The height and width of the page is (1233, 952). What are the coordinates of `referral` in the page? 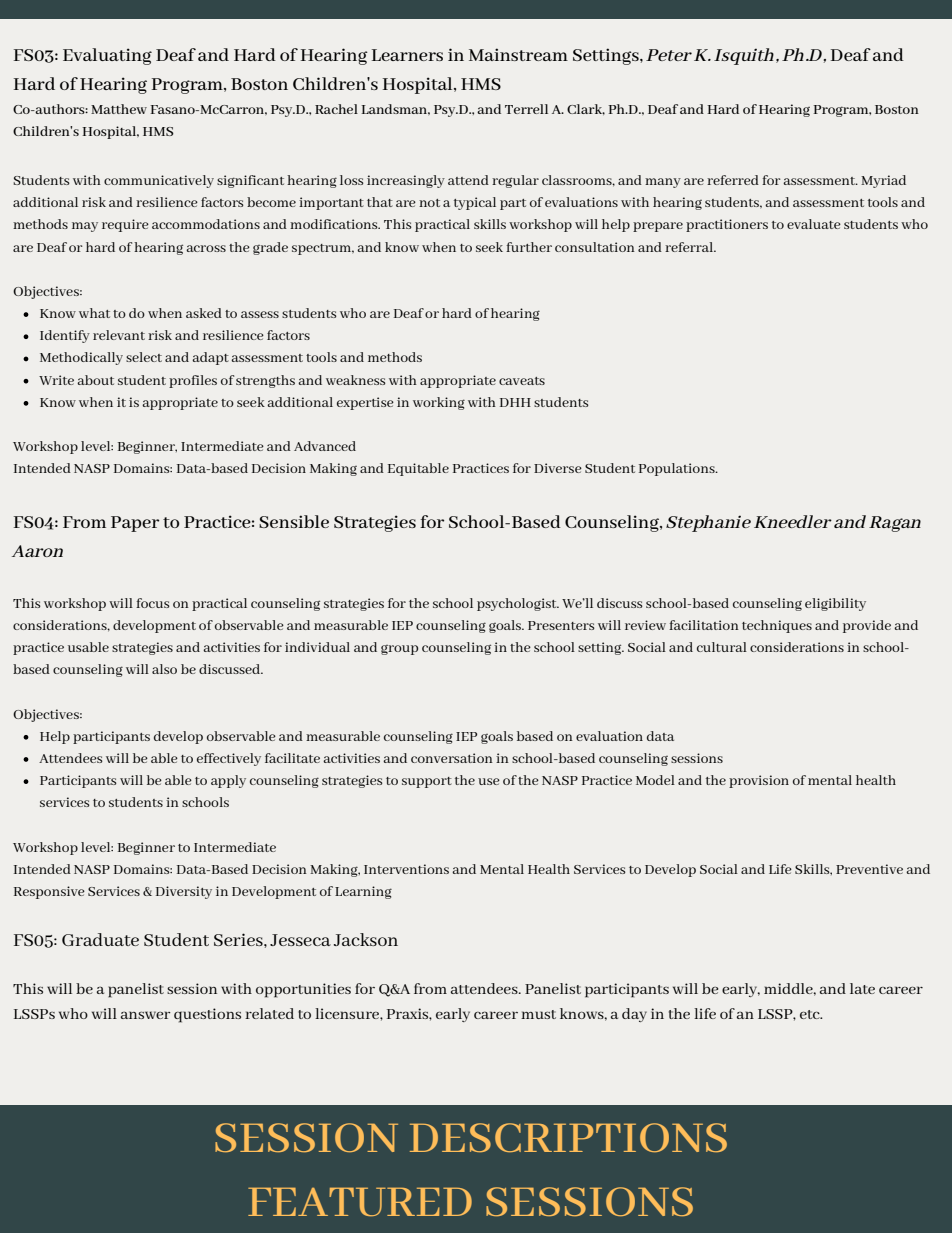 It's located at (690, 247).
